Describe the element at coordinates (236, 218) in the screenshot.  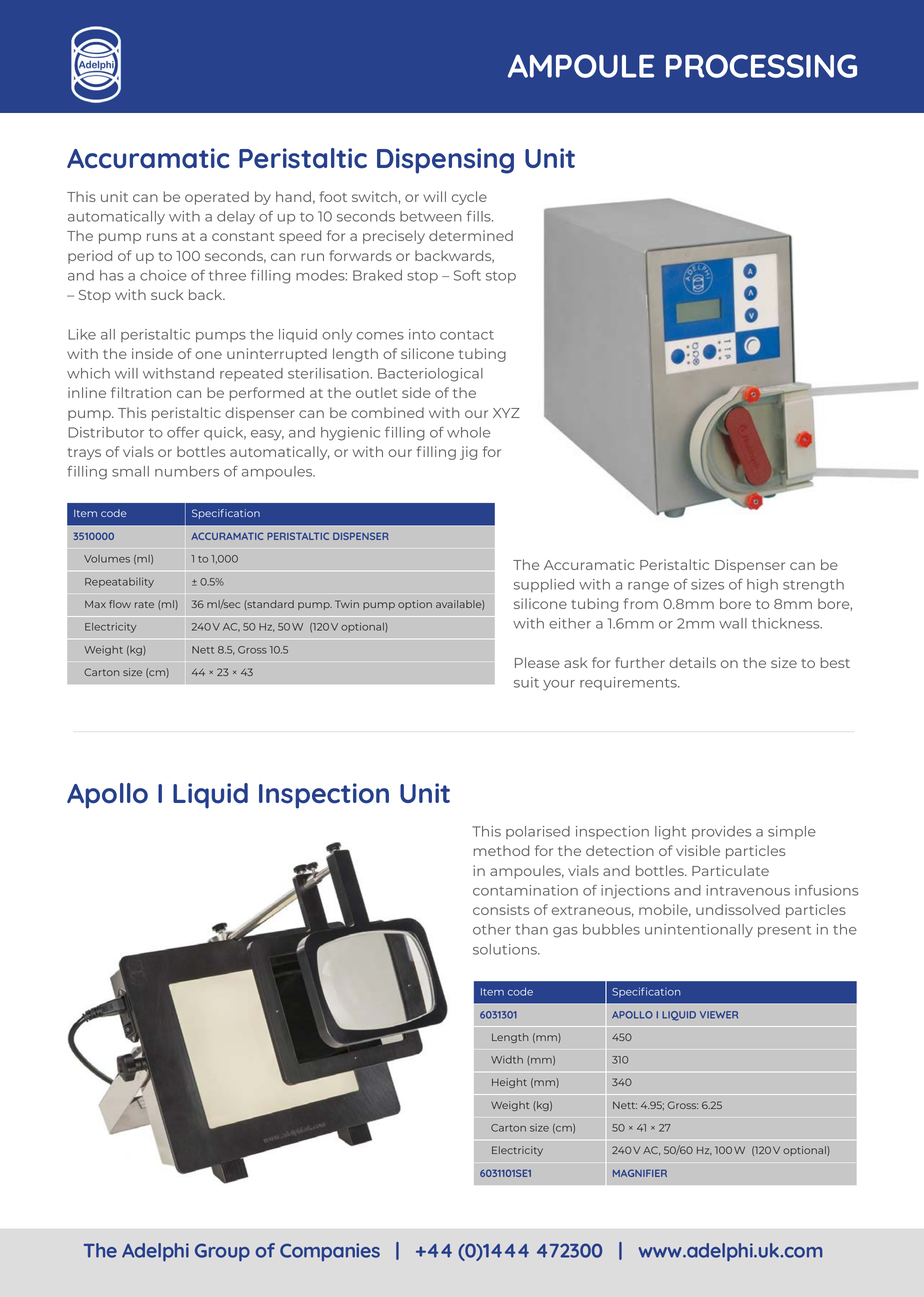
I see `delay` at that location.
